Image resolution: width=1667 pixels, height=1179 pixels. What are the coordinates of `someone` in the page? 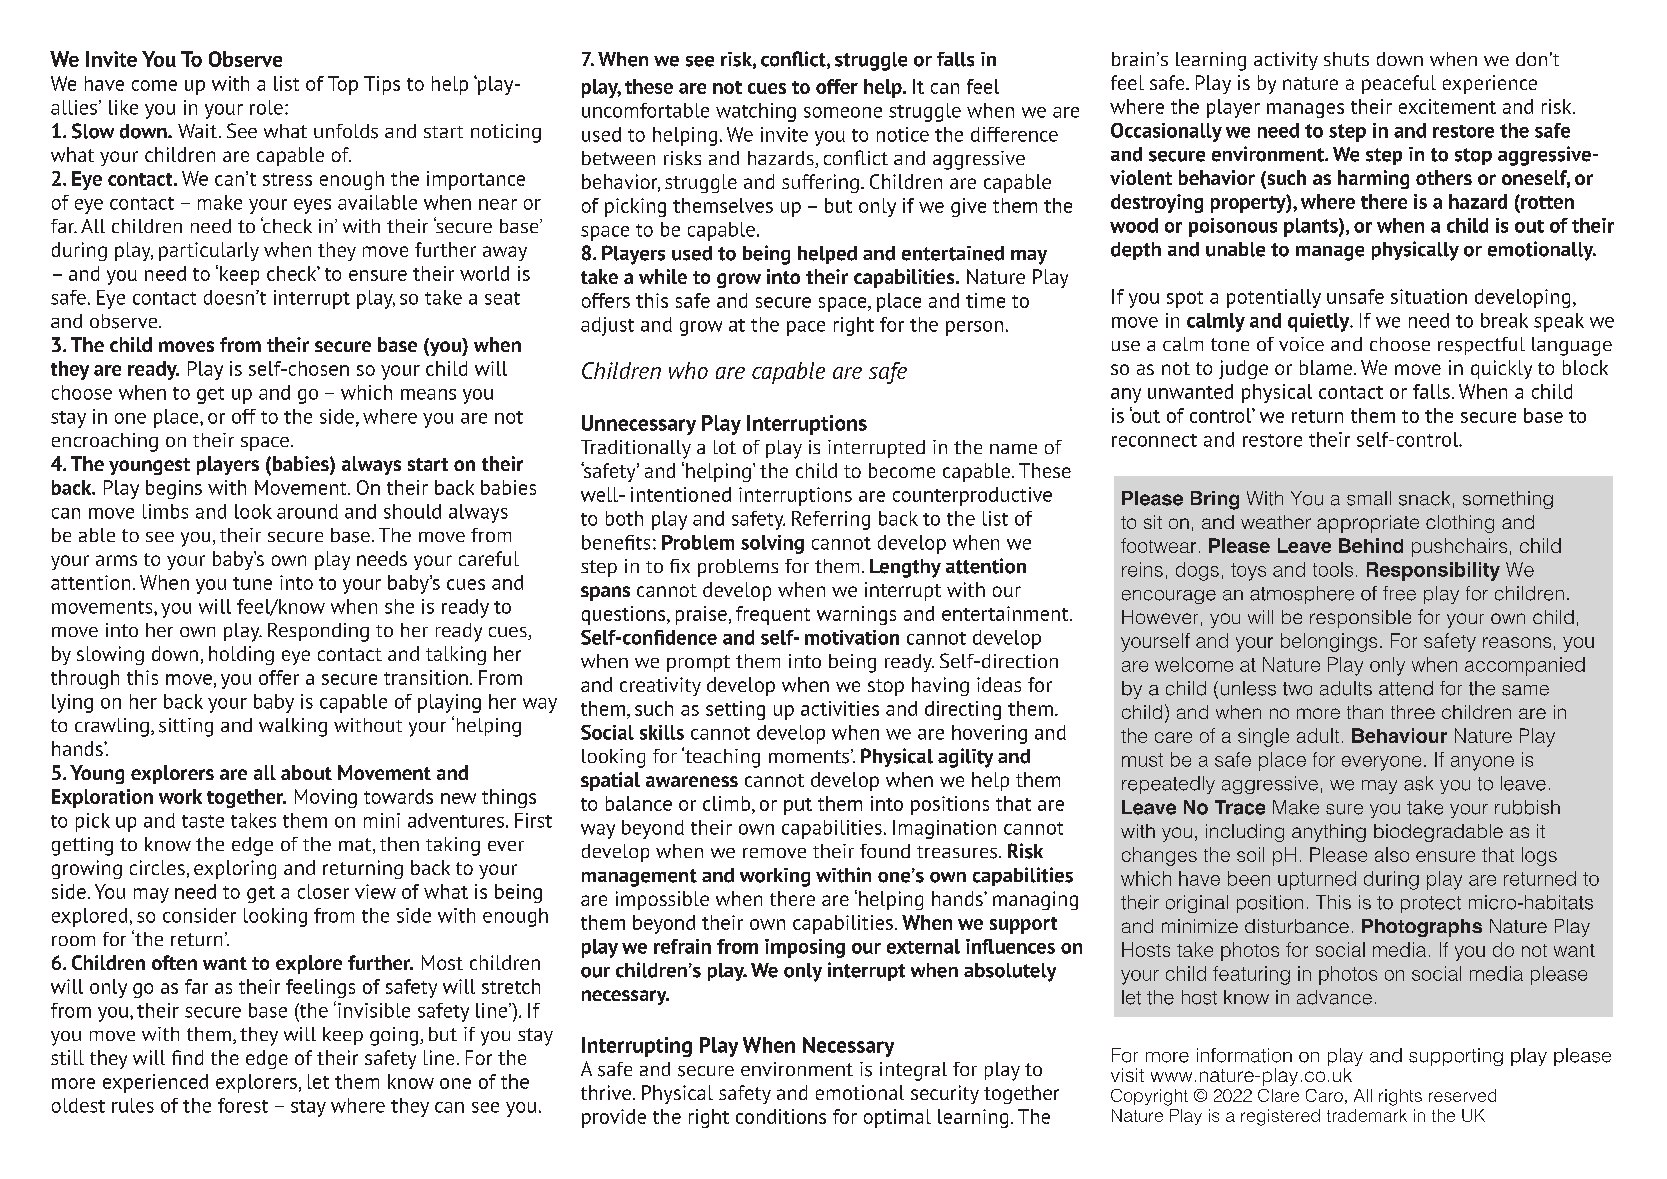 It's located at (843, 112).
